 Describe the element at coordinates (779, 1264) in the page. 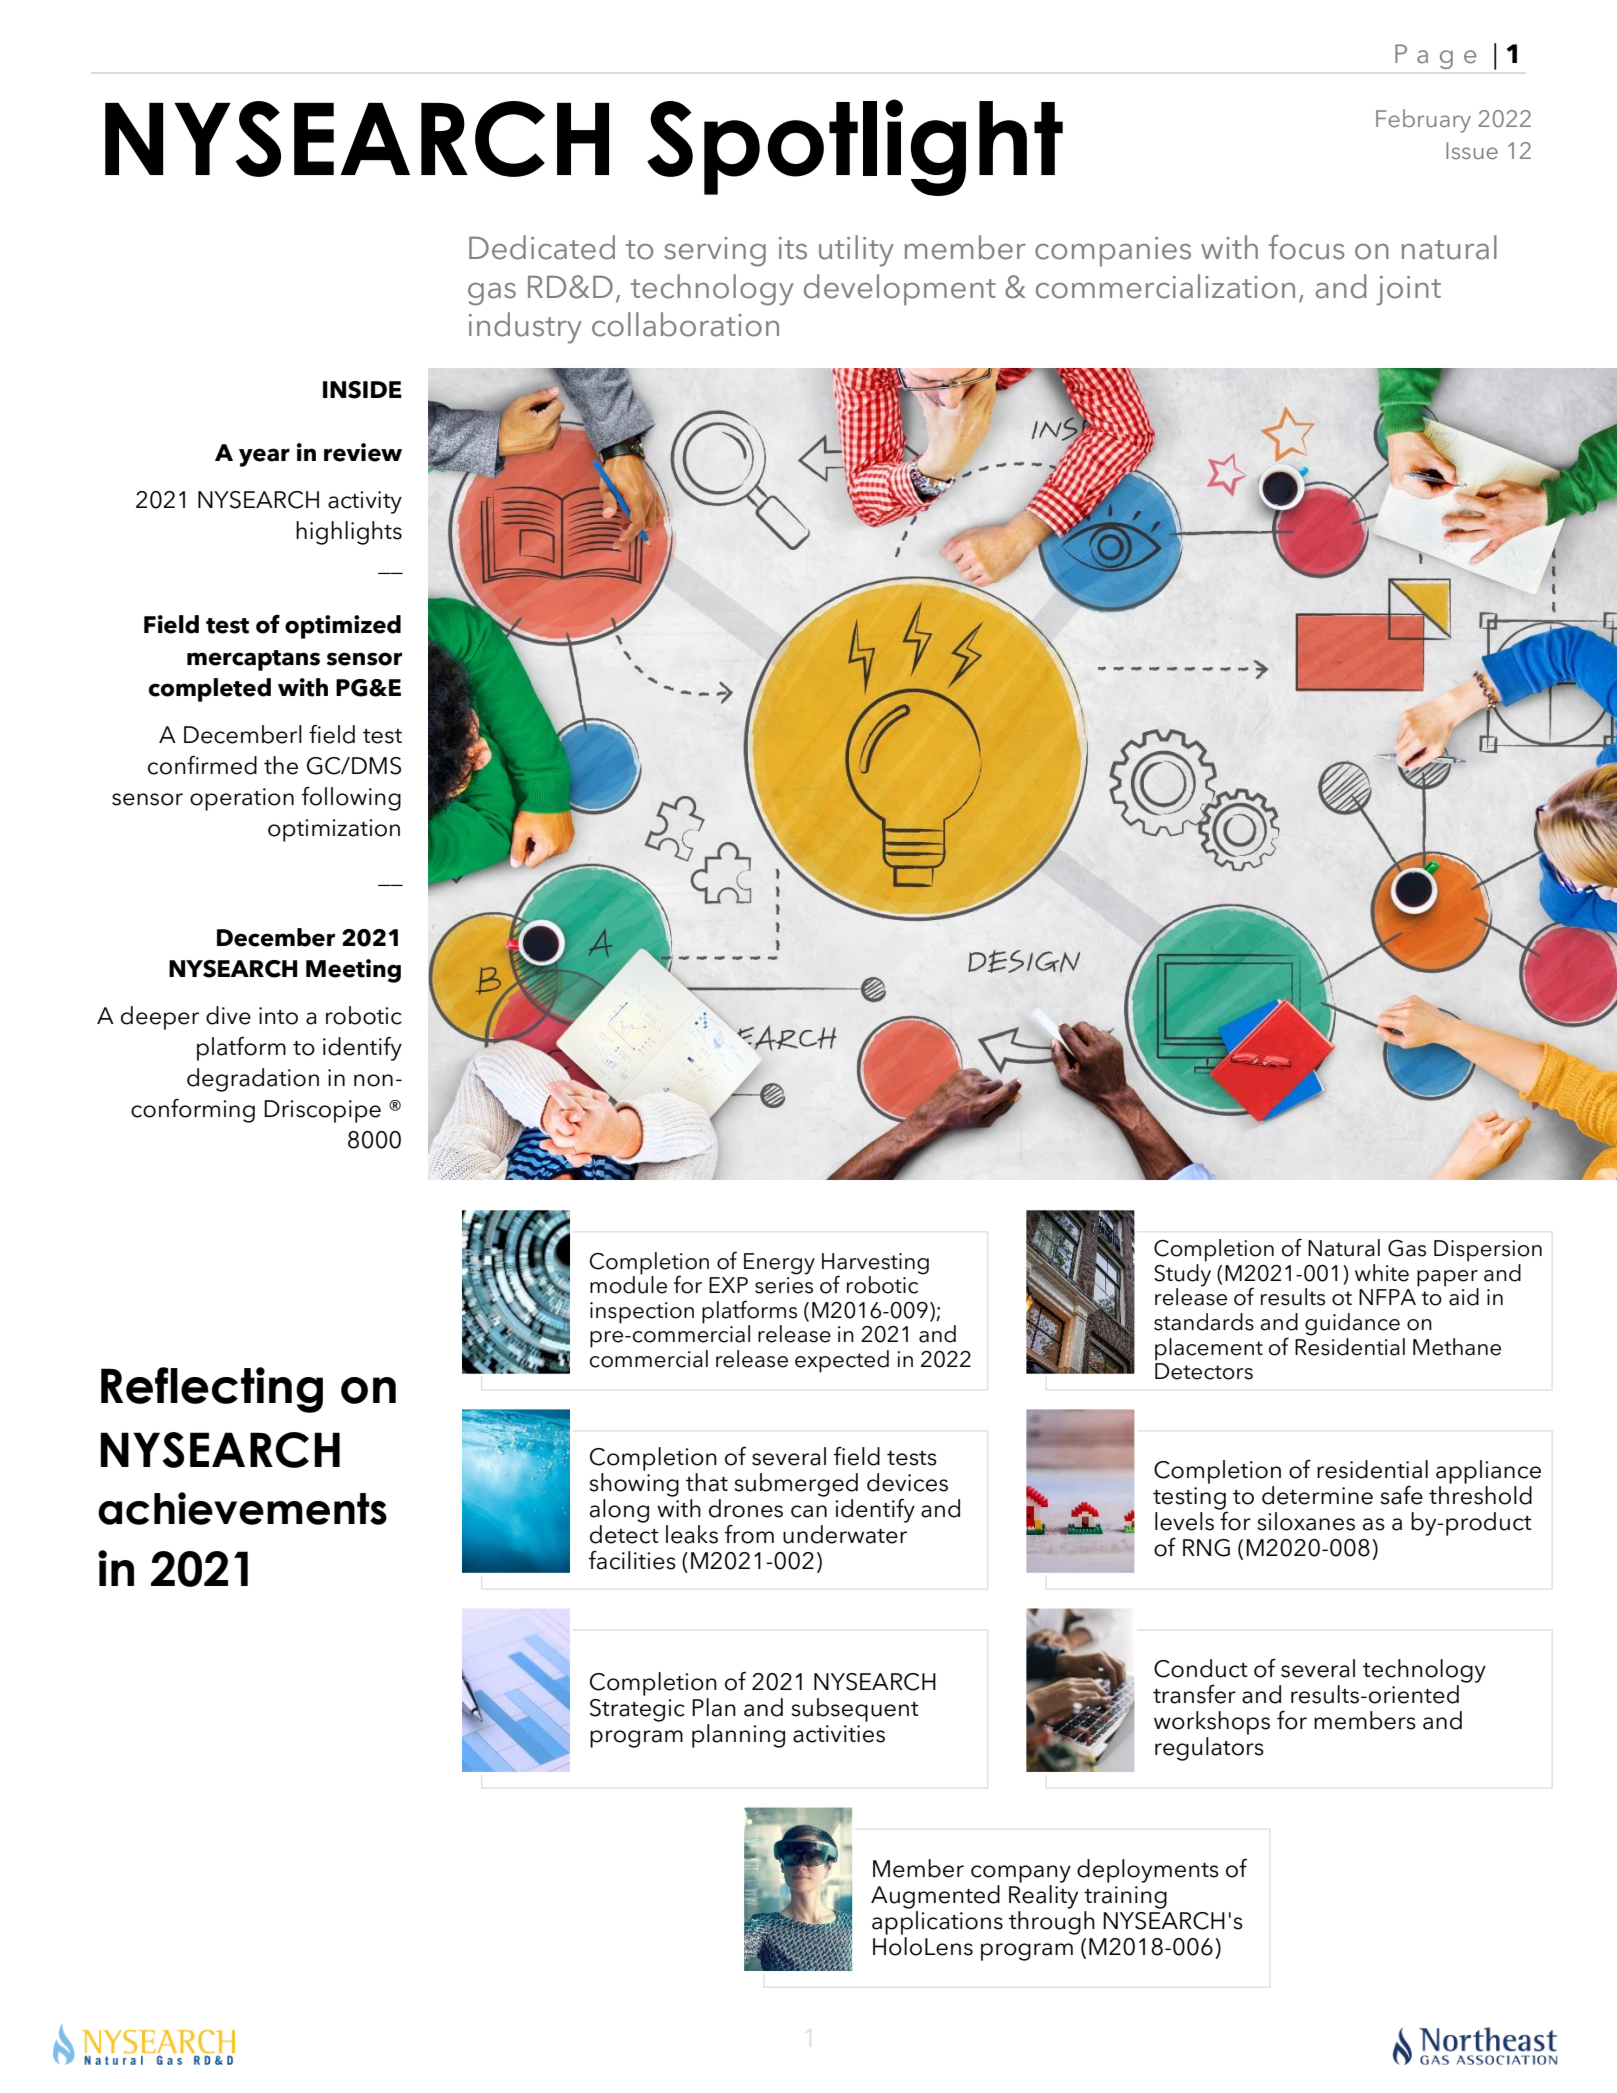

I see `Energy` at that location.
